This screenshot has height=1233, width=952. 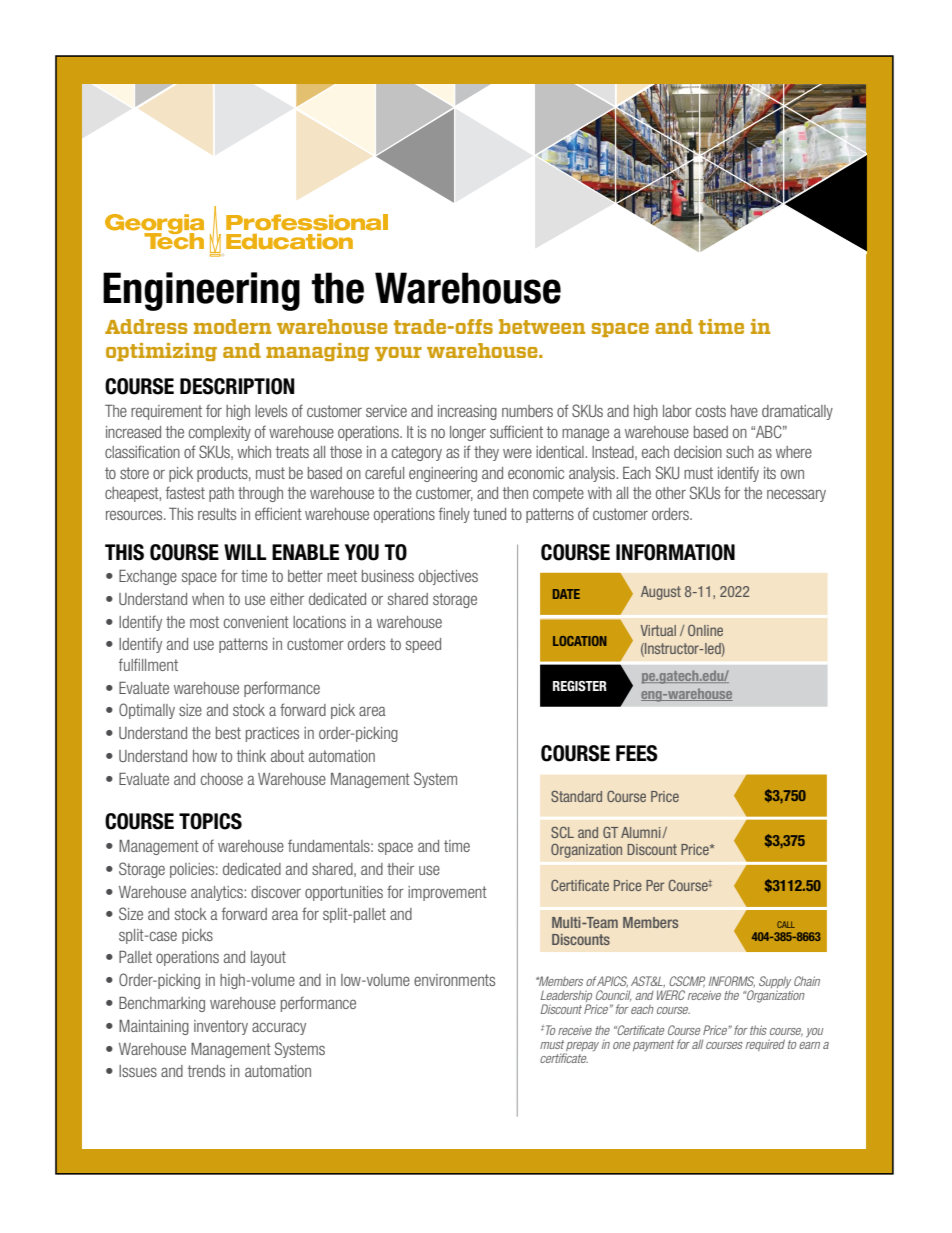 I want to click on modern, so click(x=232, y=326).
